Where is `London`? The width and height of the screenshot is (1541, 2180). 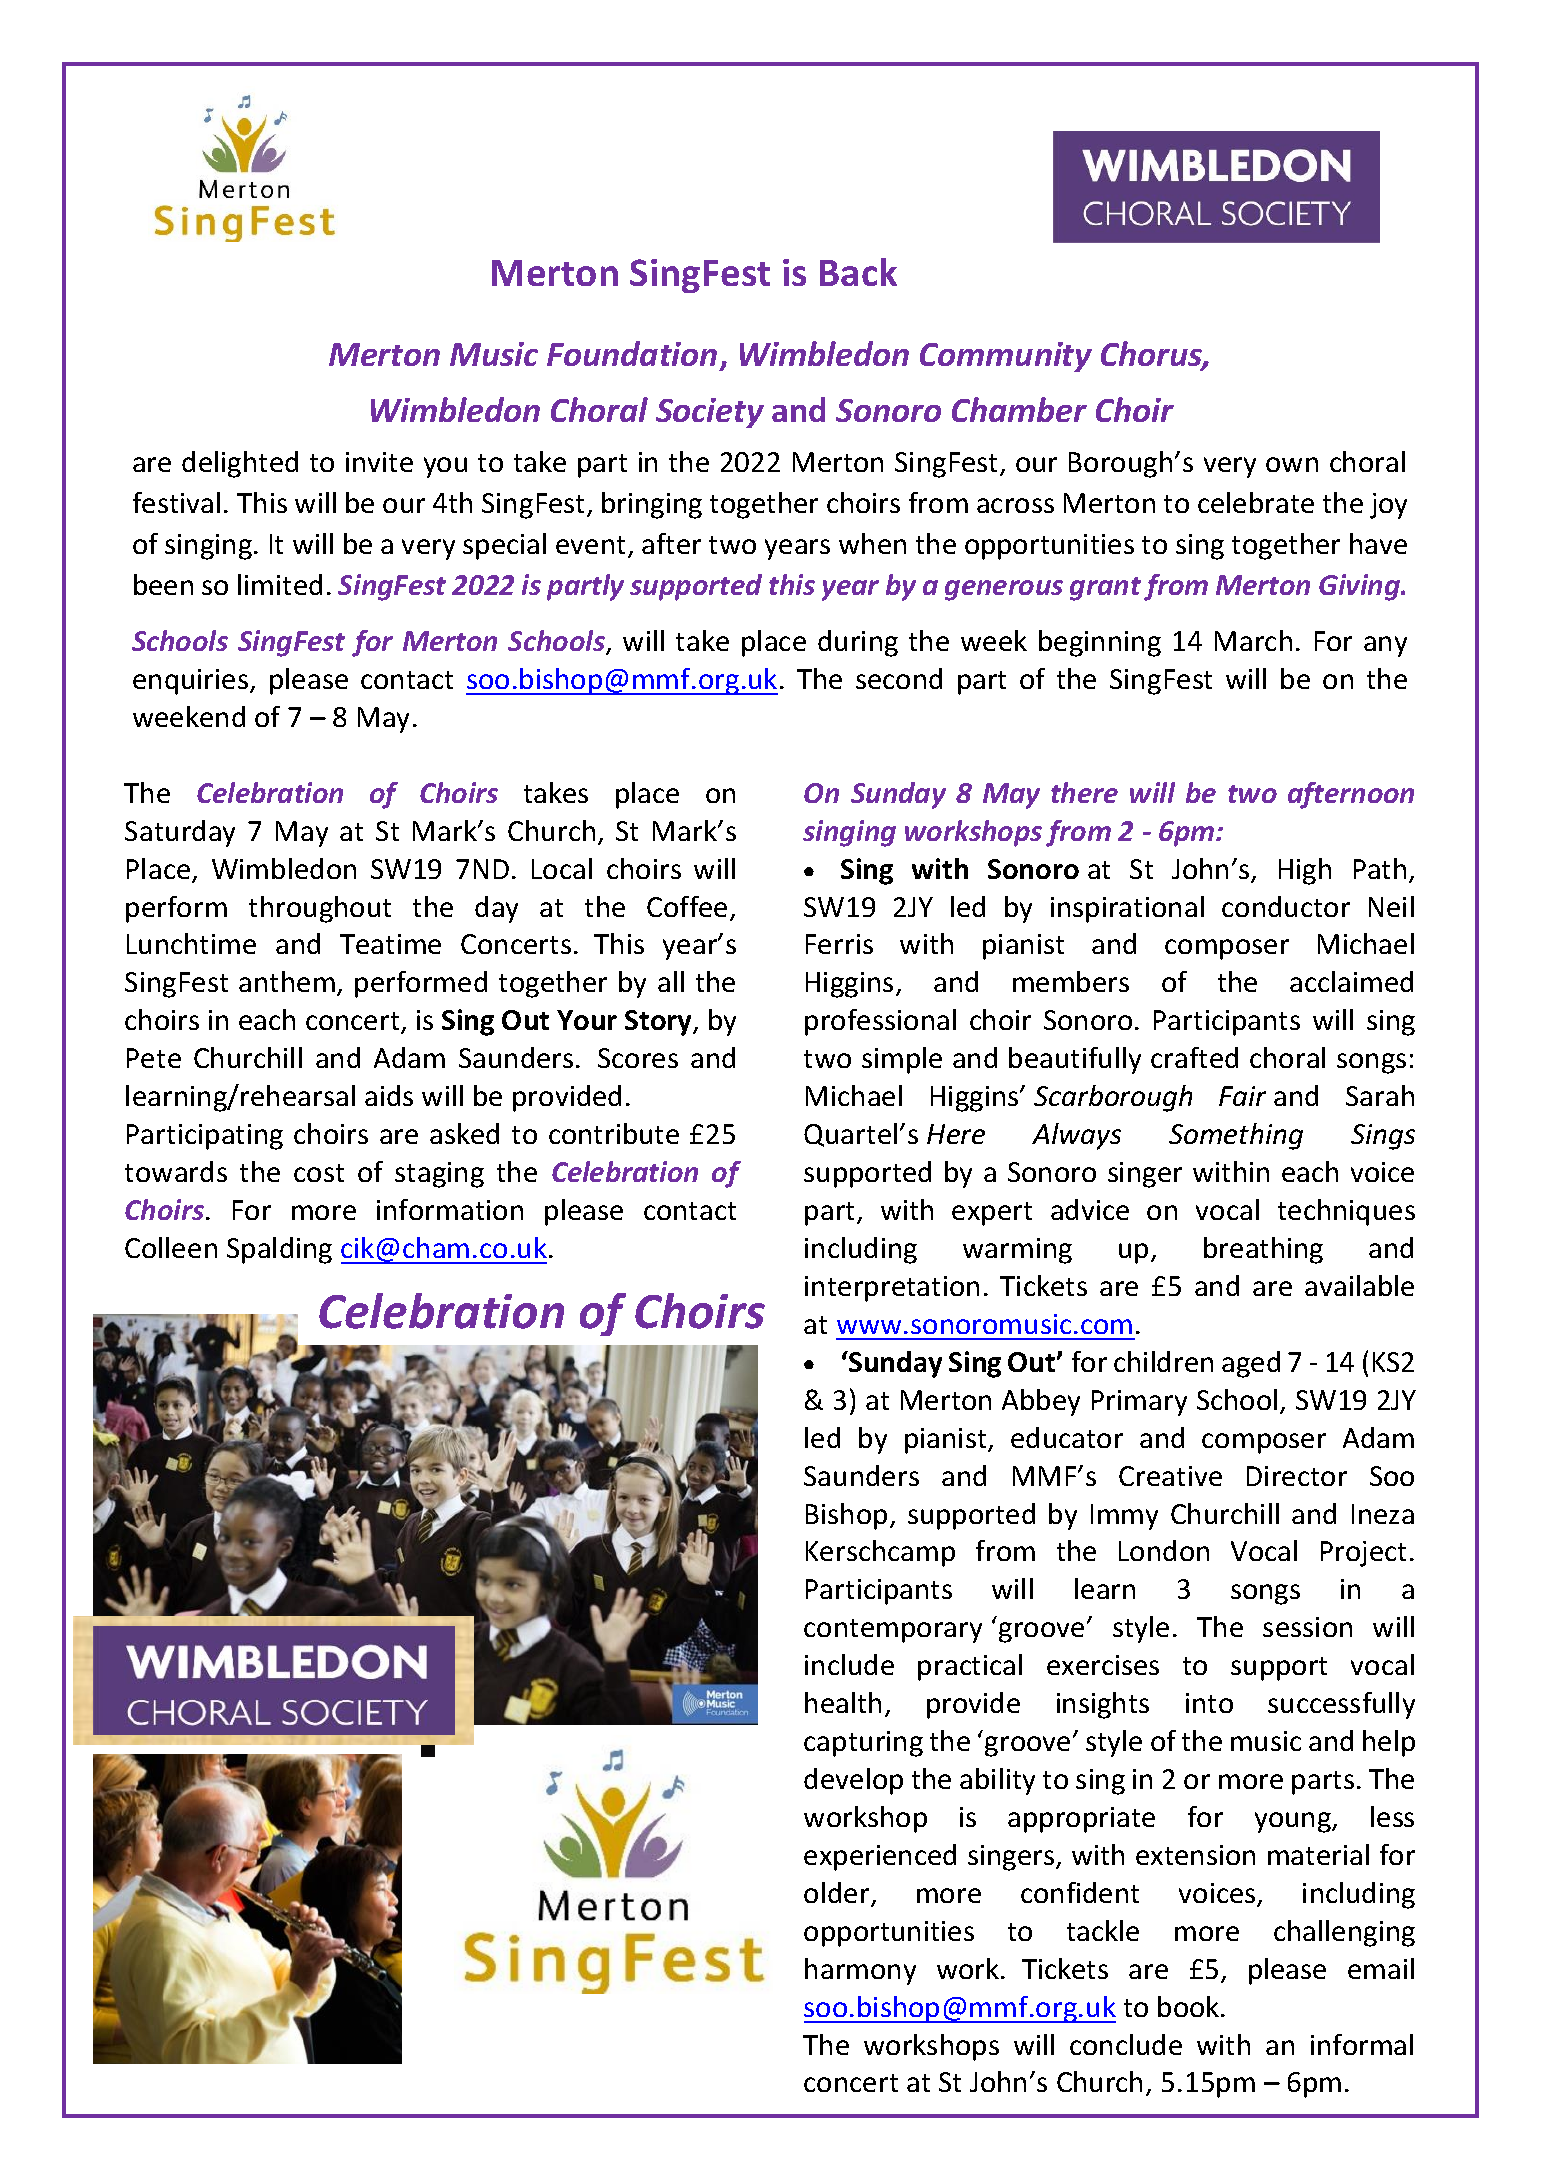 London is located at coordinates (1164, 1550).
